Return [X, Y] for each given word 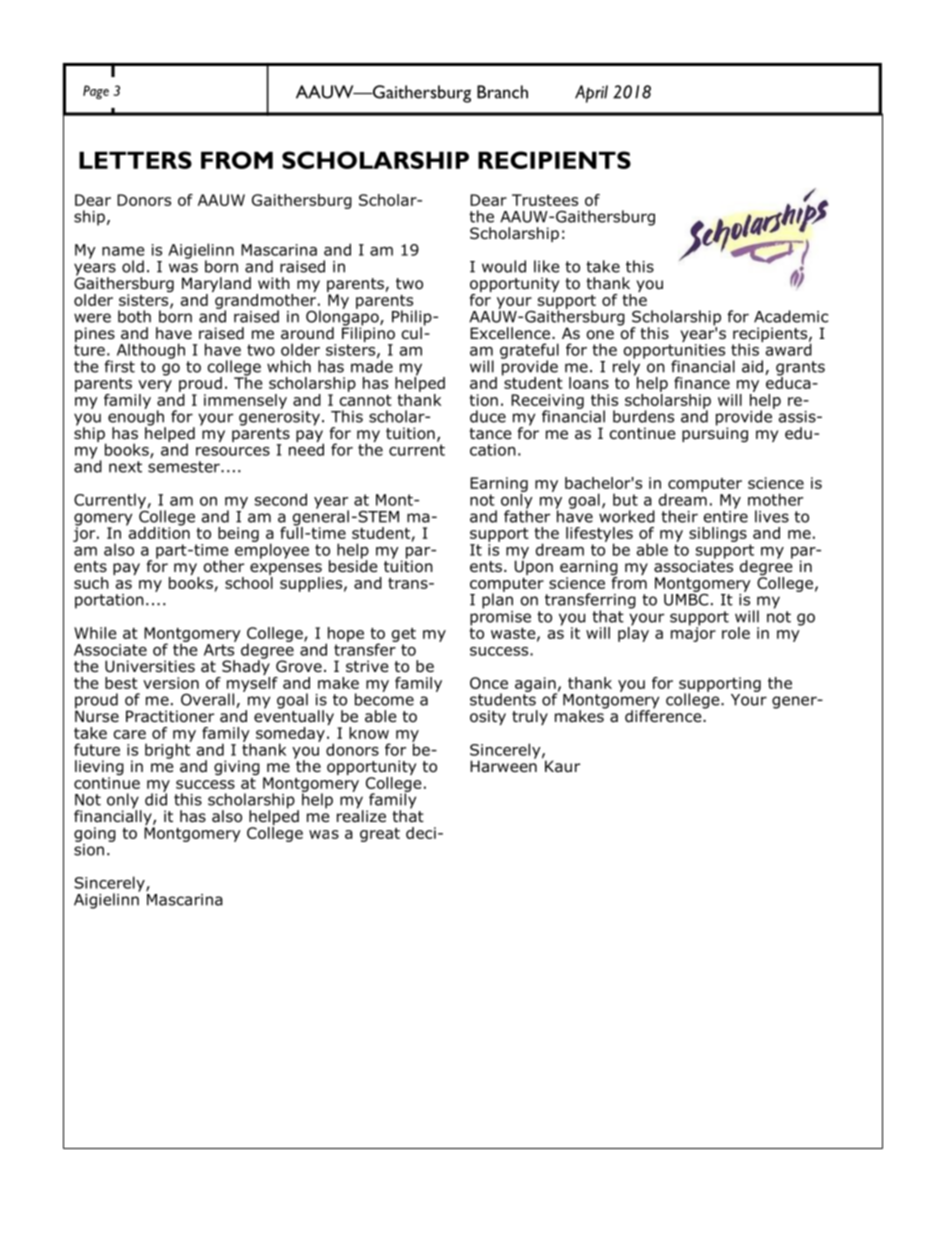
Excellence [511, 333]
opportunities [674, 352]
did [156, 798]
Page [96, 92]
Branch [502, 92]
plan [497, 600]
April [591, 94]
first [119, 366]
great [380, 835]
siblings [718, 534]
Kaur [562, 766]
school [249, 581]
